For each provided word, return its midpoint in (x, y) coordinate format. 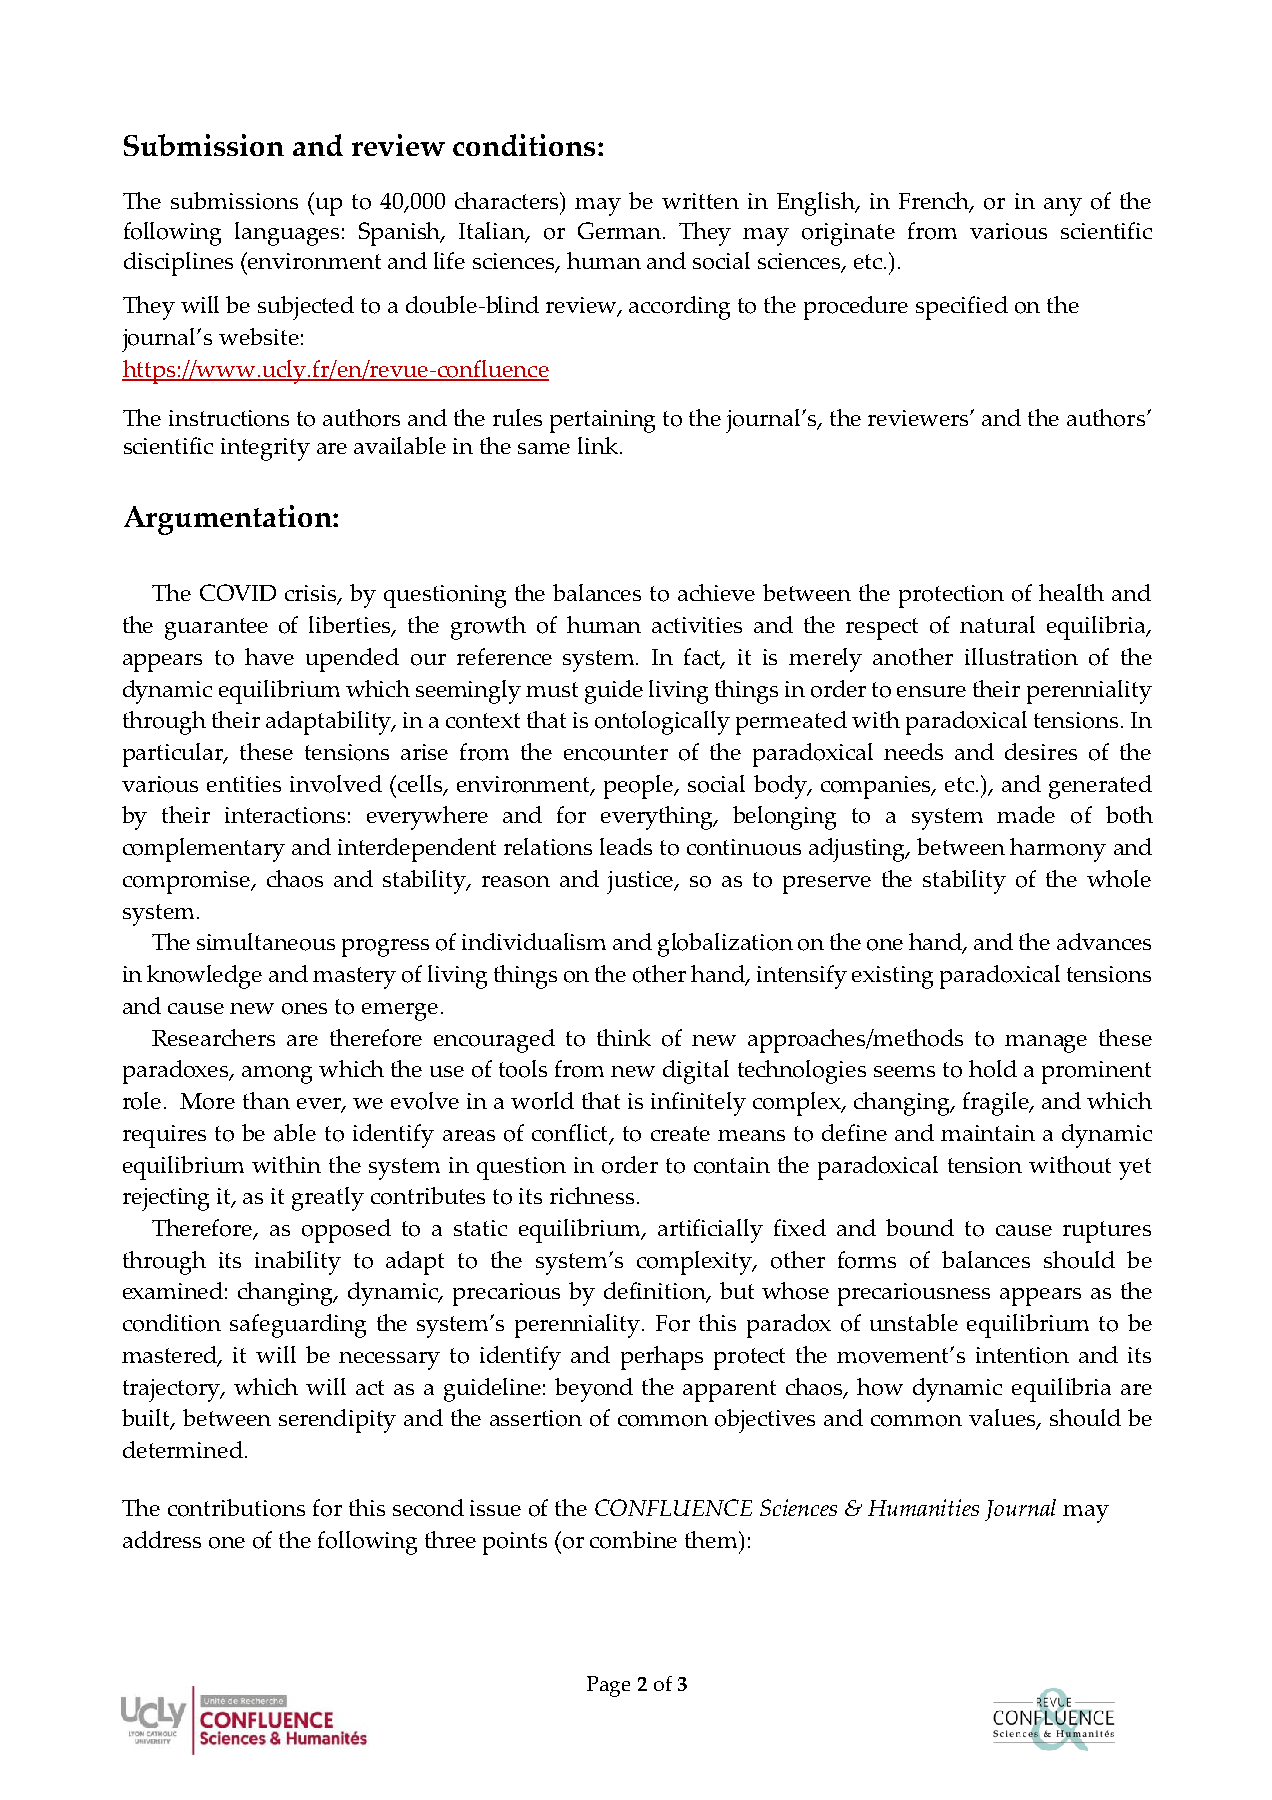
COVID (238, 592)
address (162, 1539)
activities (697, 625)
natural (997, 624)
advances (1104, 941)
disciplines (178, 264)
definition (656, 1292)
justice (641, 882)
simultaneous (266, 942)
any (1063, 207)
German (621, 230)
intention (1022, 1355)
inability (298, 1263)
